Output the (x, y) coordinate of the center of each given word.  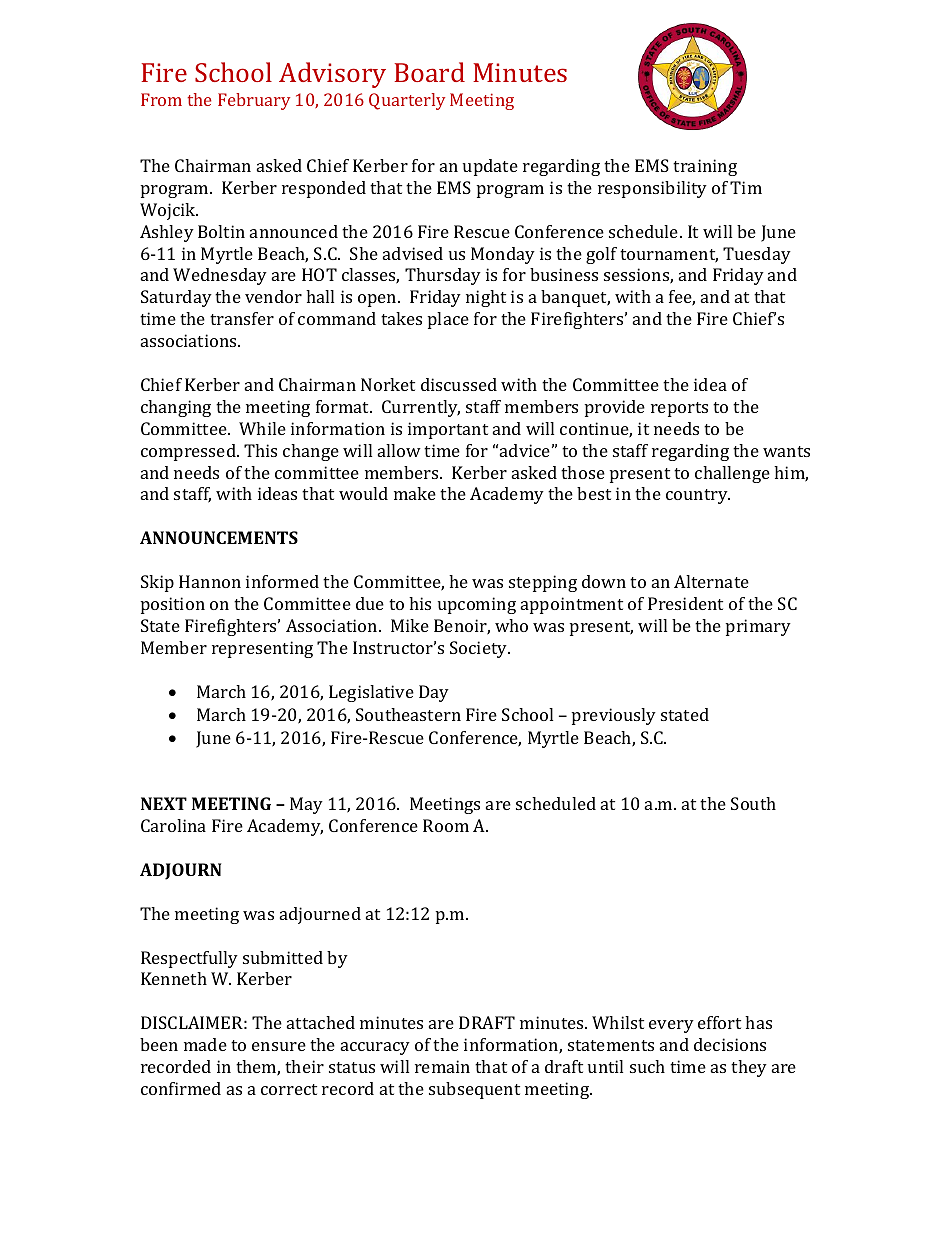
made (205, 1044)
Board (430, 72)
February (254, 101)
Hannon (210, 581)
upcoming (477, 605)
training (705, 167)
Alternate (711, 581)
